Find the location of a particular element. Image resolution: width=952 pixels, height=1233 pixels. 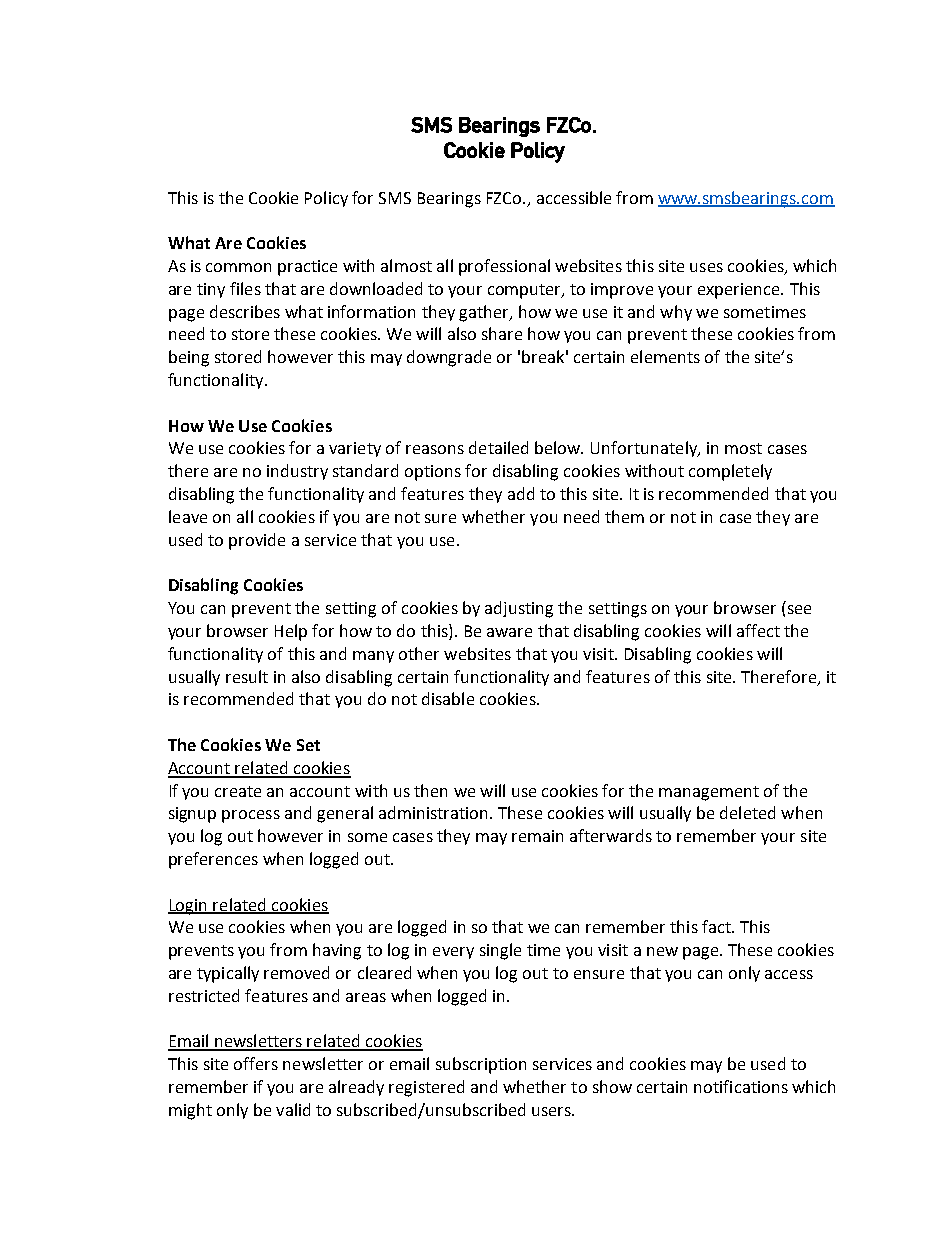

files is located at coordinates (245, 288).
